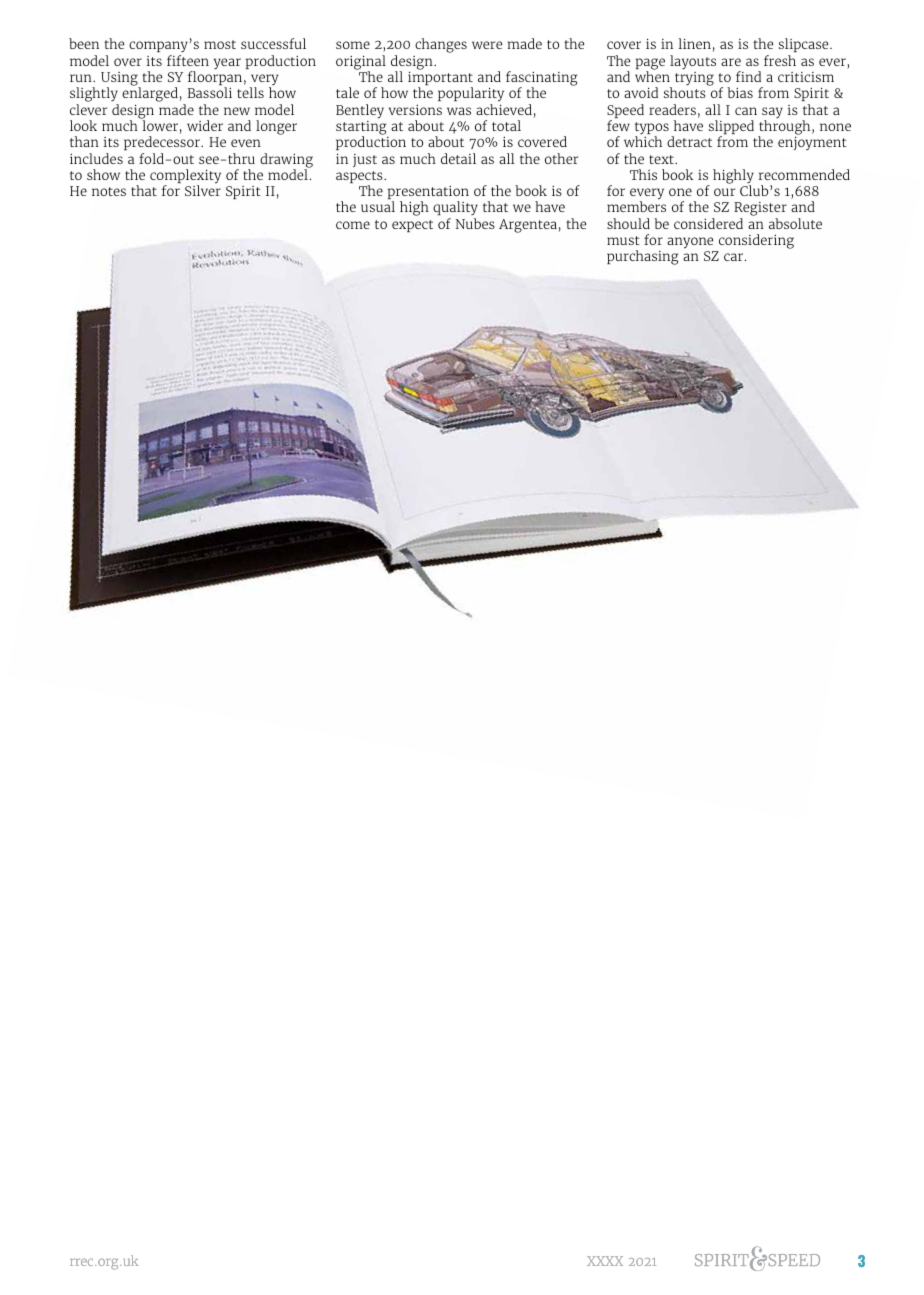 The image size is (924, 1295). I want to click on purchasing, so click(642, 257).
